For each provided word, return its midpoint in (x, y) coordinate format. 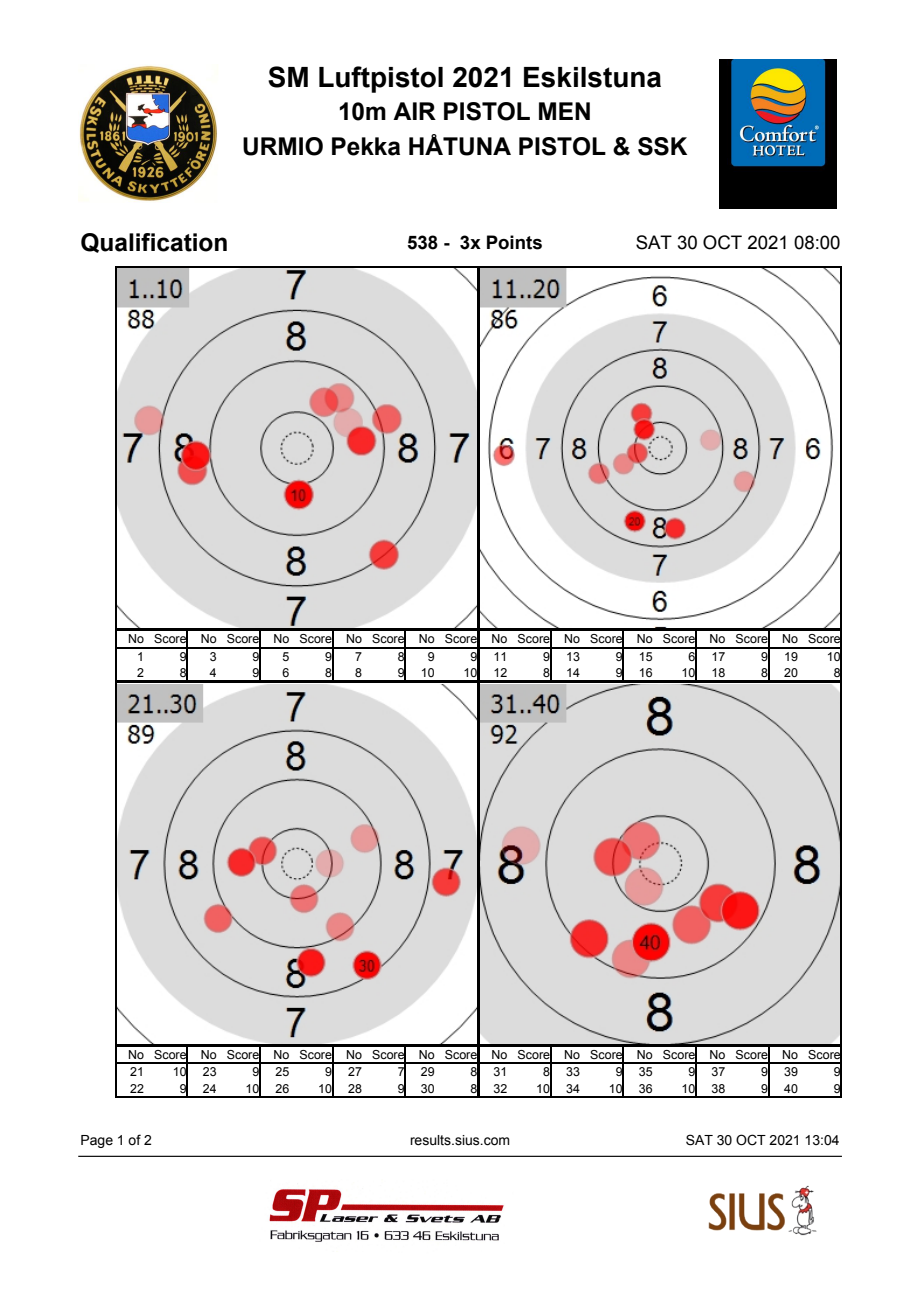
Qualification (154, 243)
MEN (564, 111)
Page (97, 1141)
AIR (414, 111)
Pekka (366, 146)
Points (514, 242)
